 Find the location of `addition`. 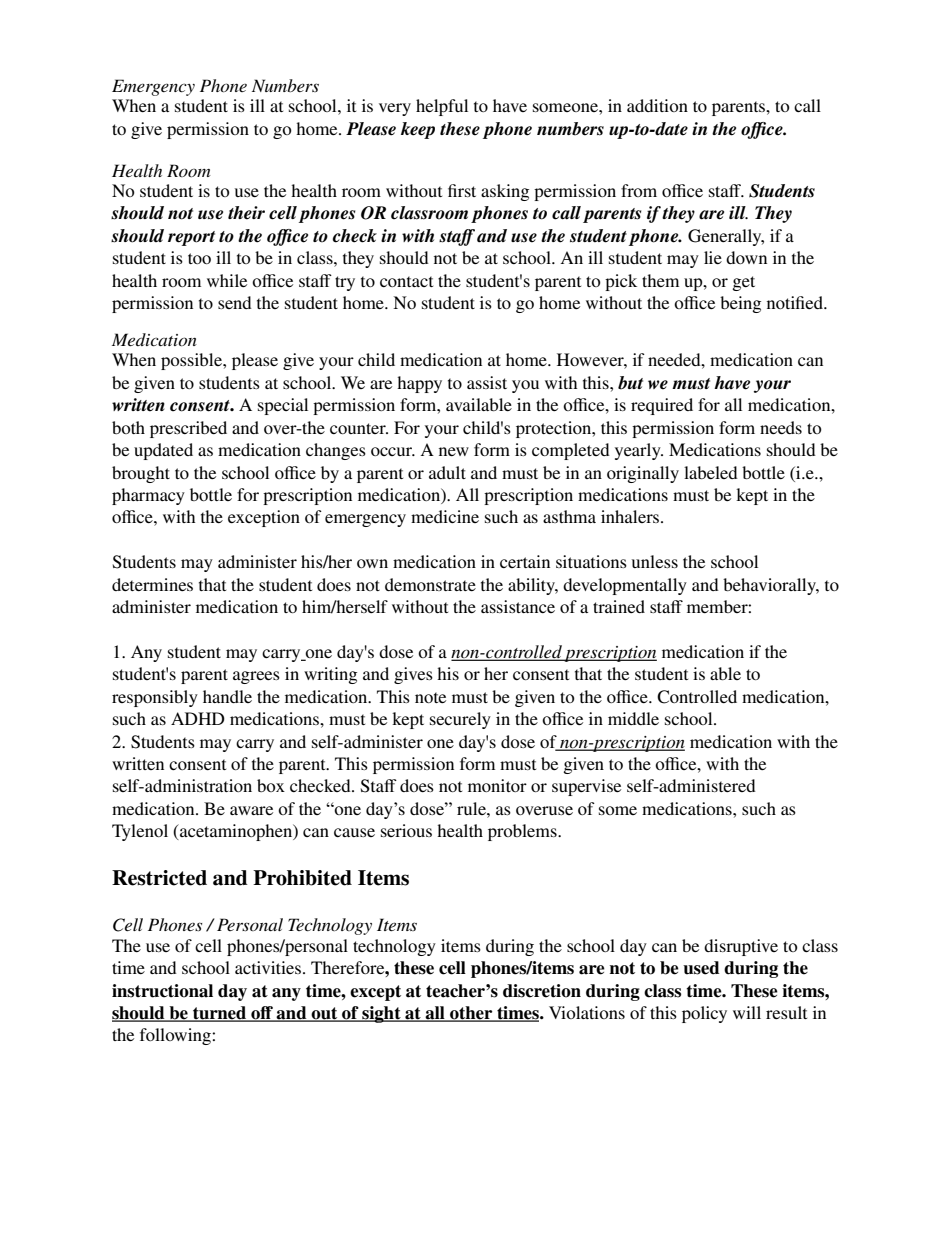

addition is located at coordinates (657, 105).
